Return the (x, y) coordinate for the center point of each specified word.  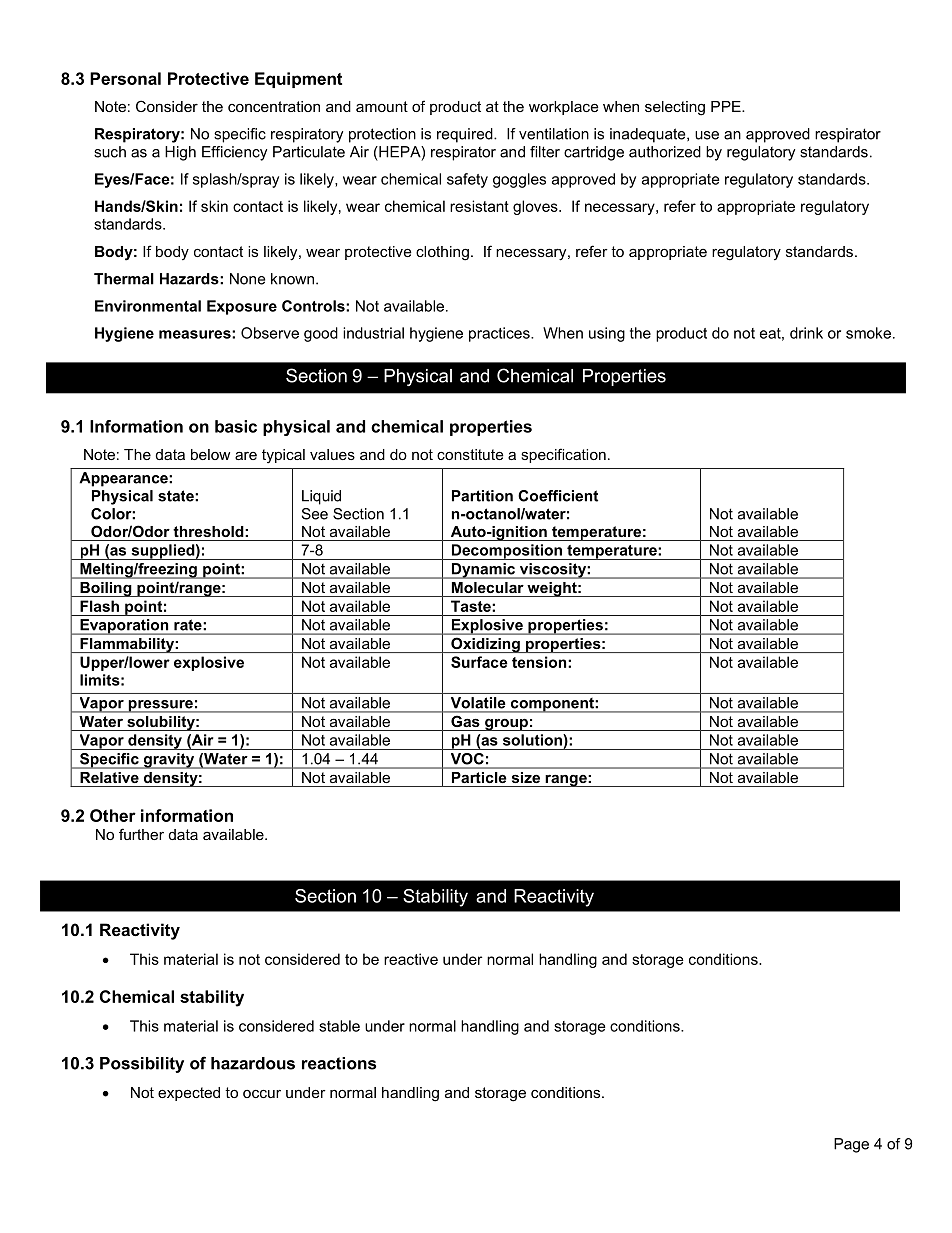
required (466, 135)
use (707, 135)
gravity (169, 761)
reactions (339, 1063)
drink (806, 333)
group (506, 724)
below (210, 454)
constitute (470, 454)
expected (189, 1094)
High (180, 153)
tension (539, 662)
